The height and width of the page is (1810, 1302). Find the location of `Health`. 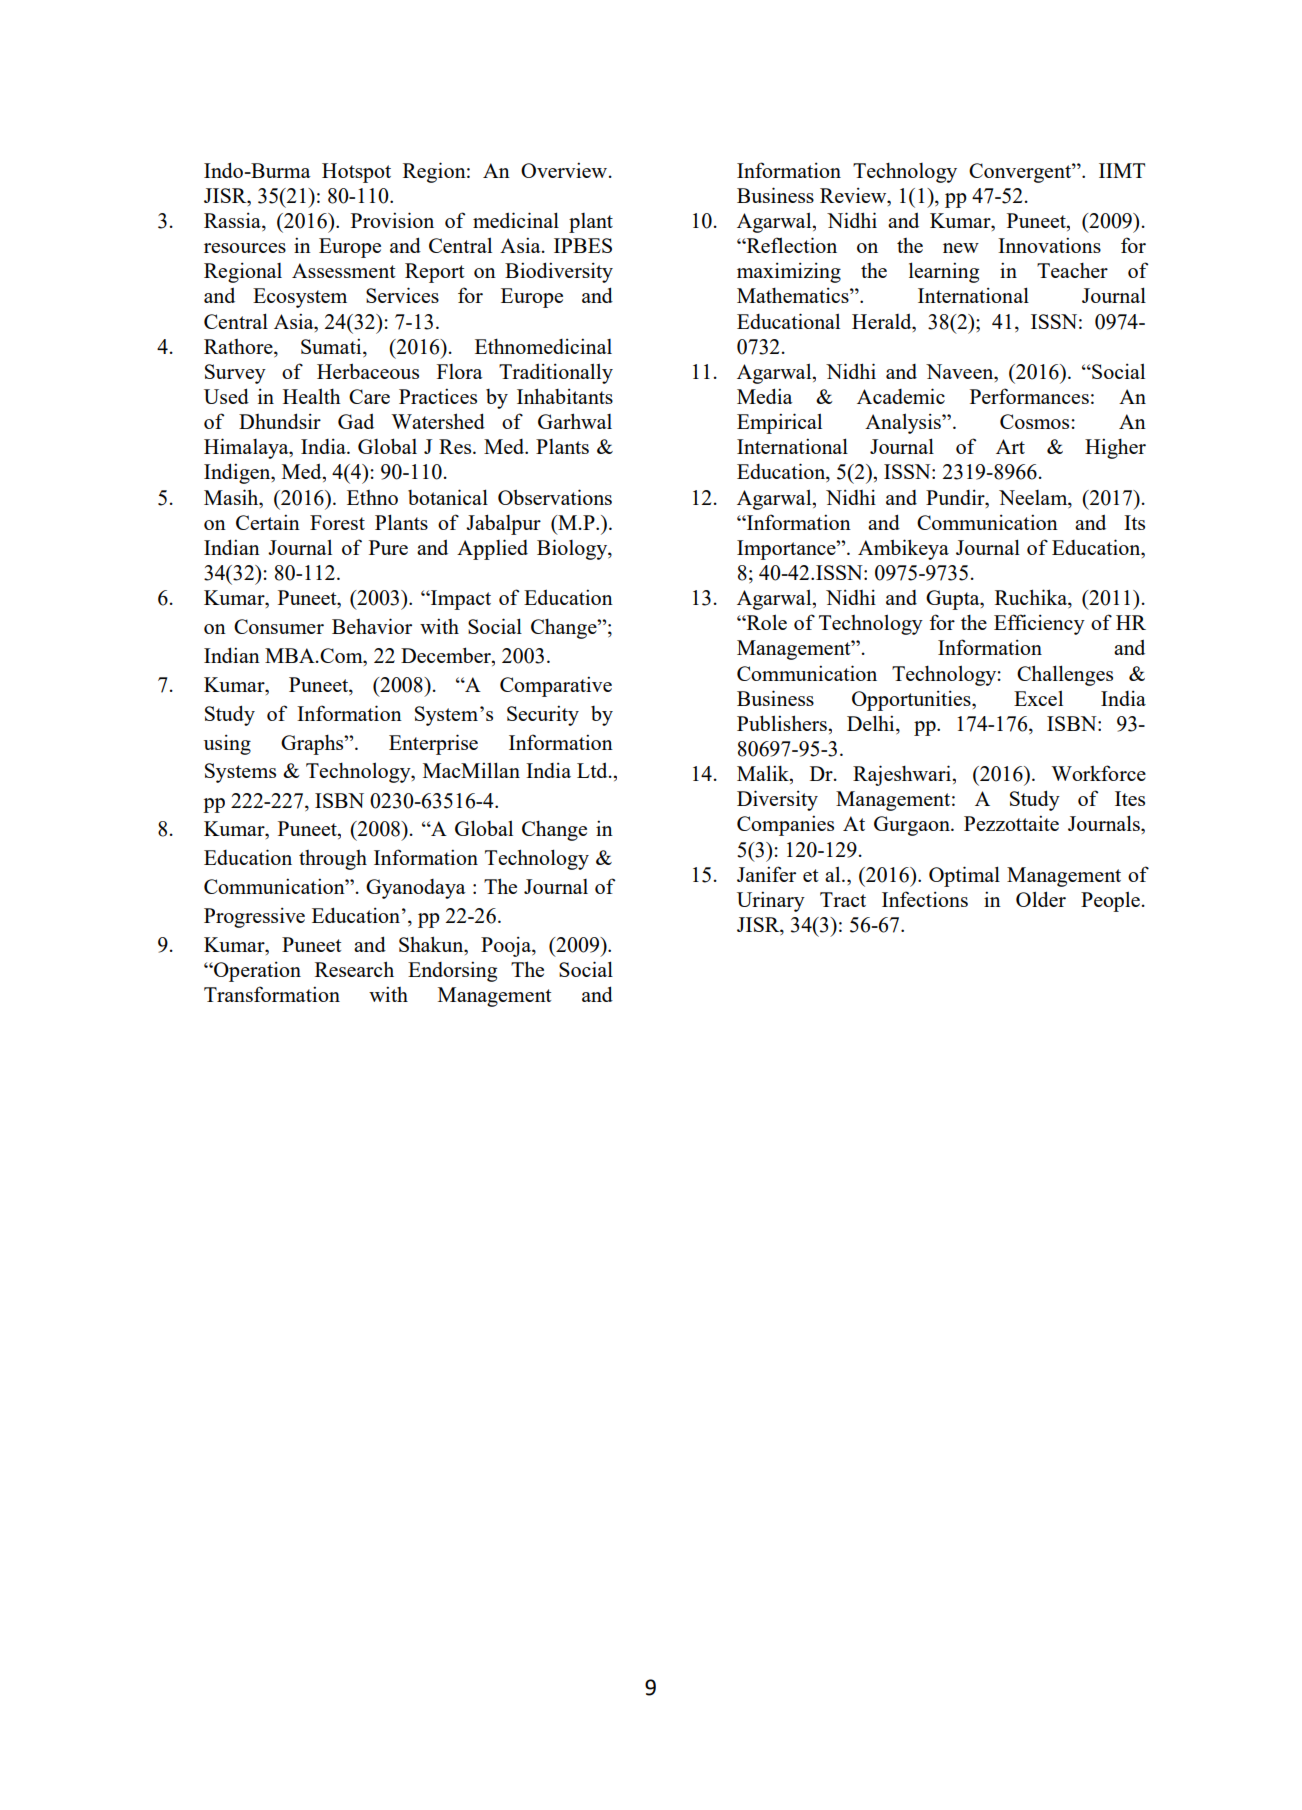

Health is located at coordinates (312, 396).
